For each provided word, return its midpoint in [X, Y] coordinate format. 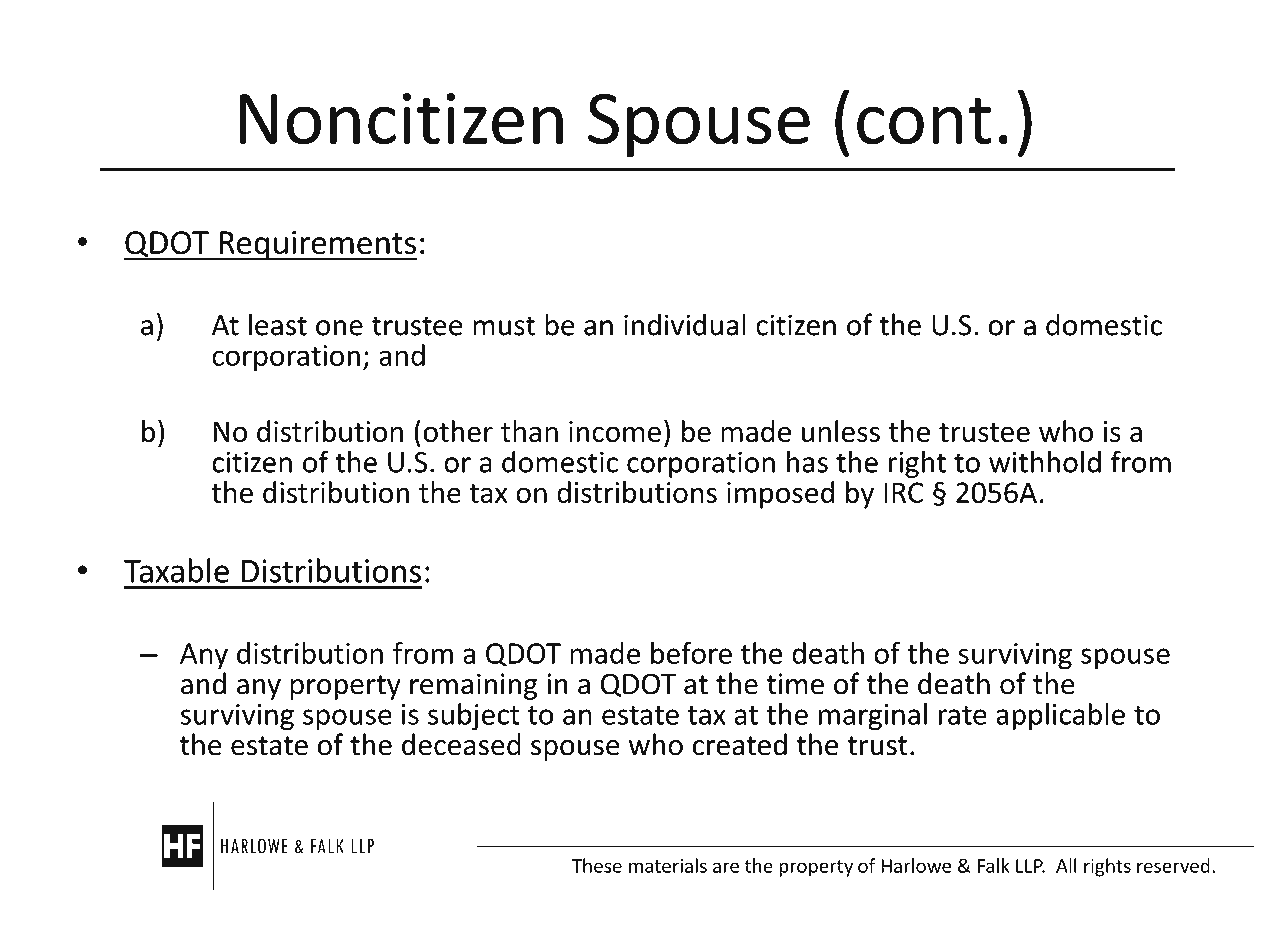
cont [924, 121]
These [597, 865]
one [339, 328]
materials [668, 865]
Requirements [317, 246]
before [691, 653]
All [1066, 865]
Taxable [176, 570]
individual [685, 324]
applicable [1060, 717]
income [615, 431]
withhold [1045, 461]
